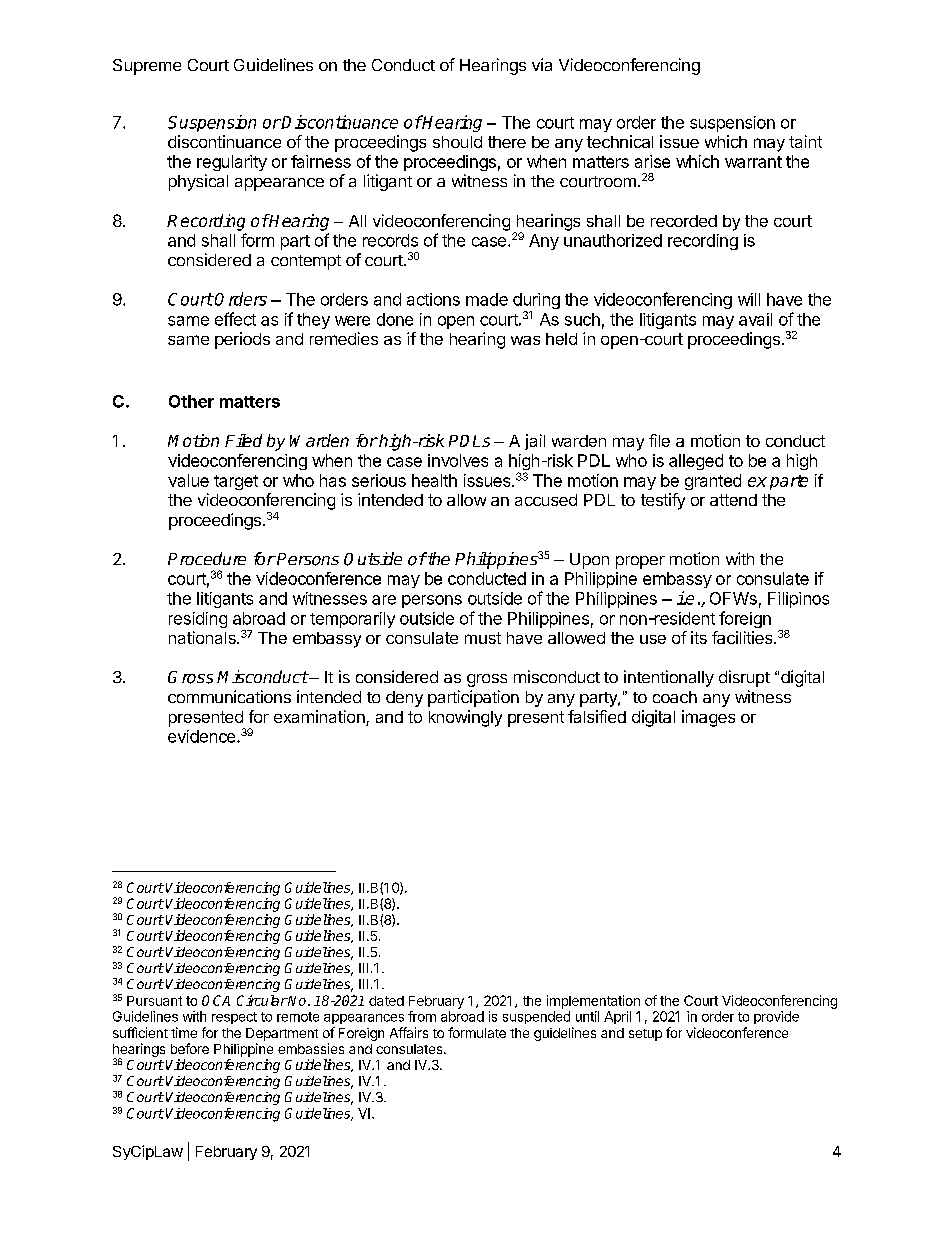 This document has width=952, height=1233. What do you see at coordinates (708, 718) in the document?
I see `images` at bounding box center [708, 718].
